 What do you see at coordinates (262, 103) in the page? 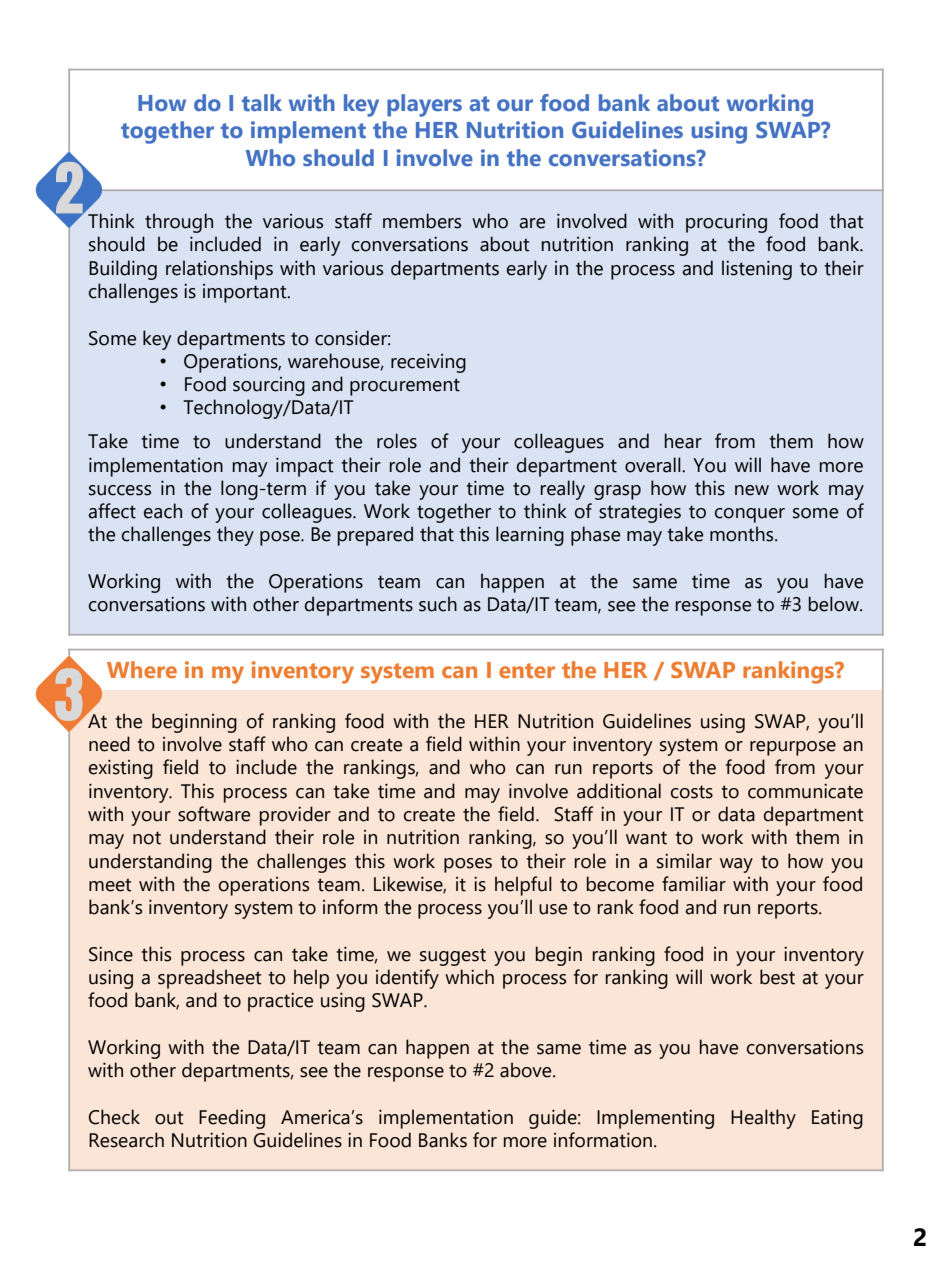
I see `talk` at bounding box center [262, 103].
